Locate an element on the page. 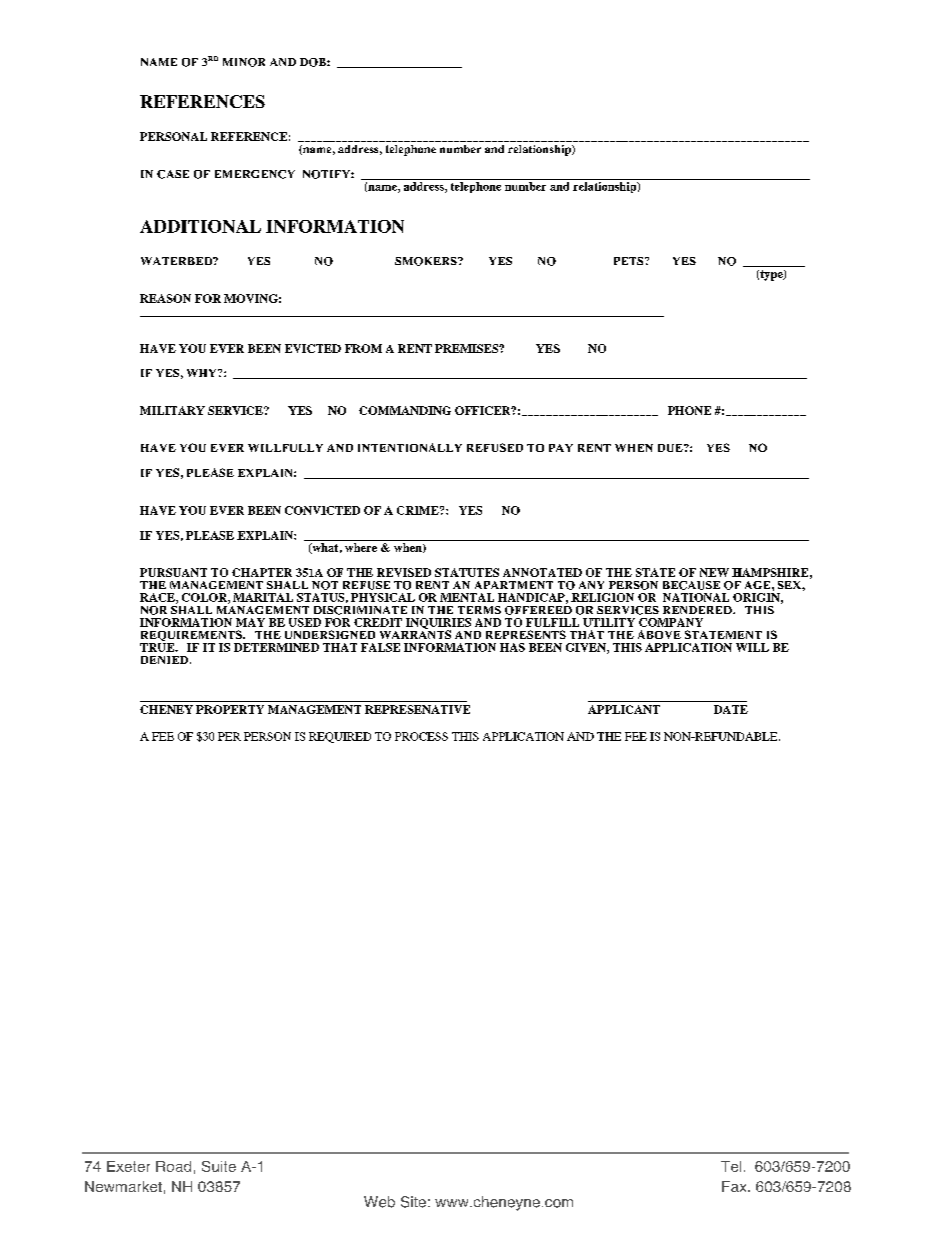 This page has height=1233, width=952. PAY is located at coordinates (561, 448).
